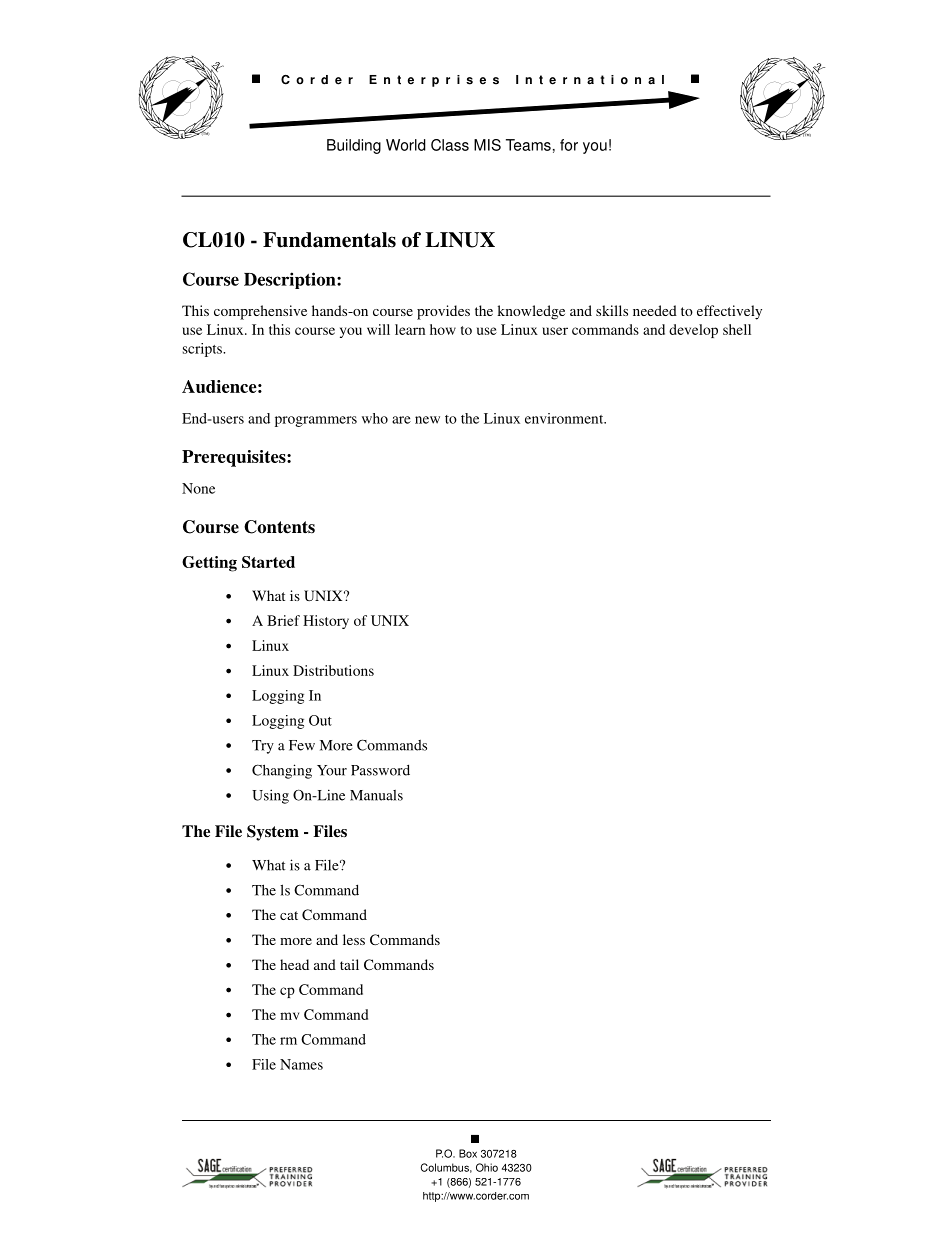 Image resolution: width=952 pixels, height=1233 pixels. I want to click on Class, so click(450, 145).
